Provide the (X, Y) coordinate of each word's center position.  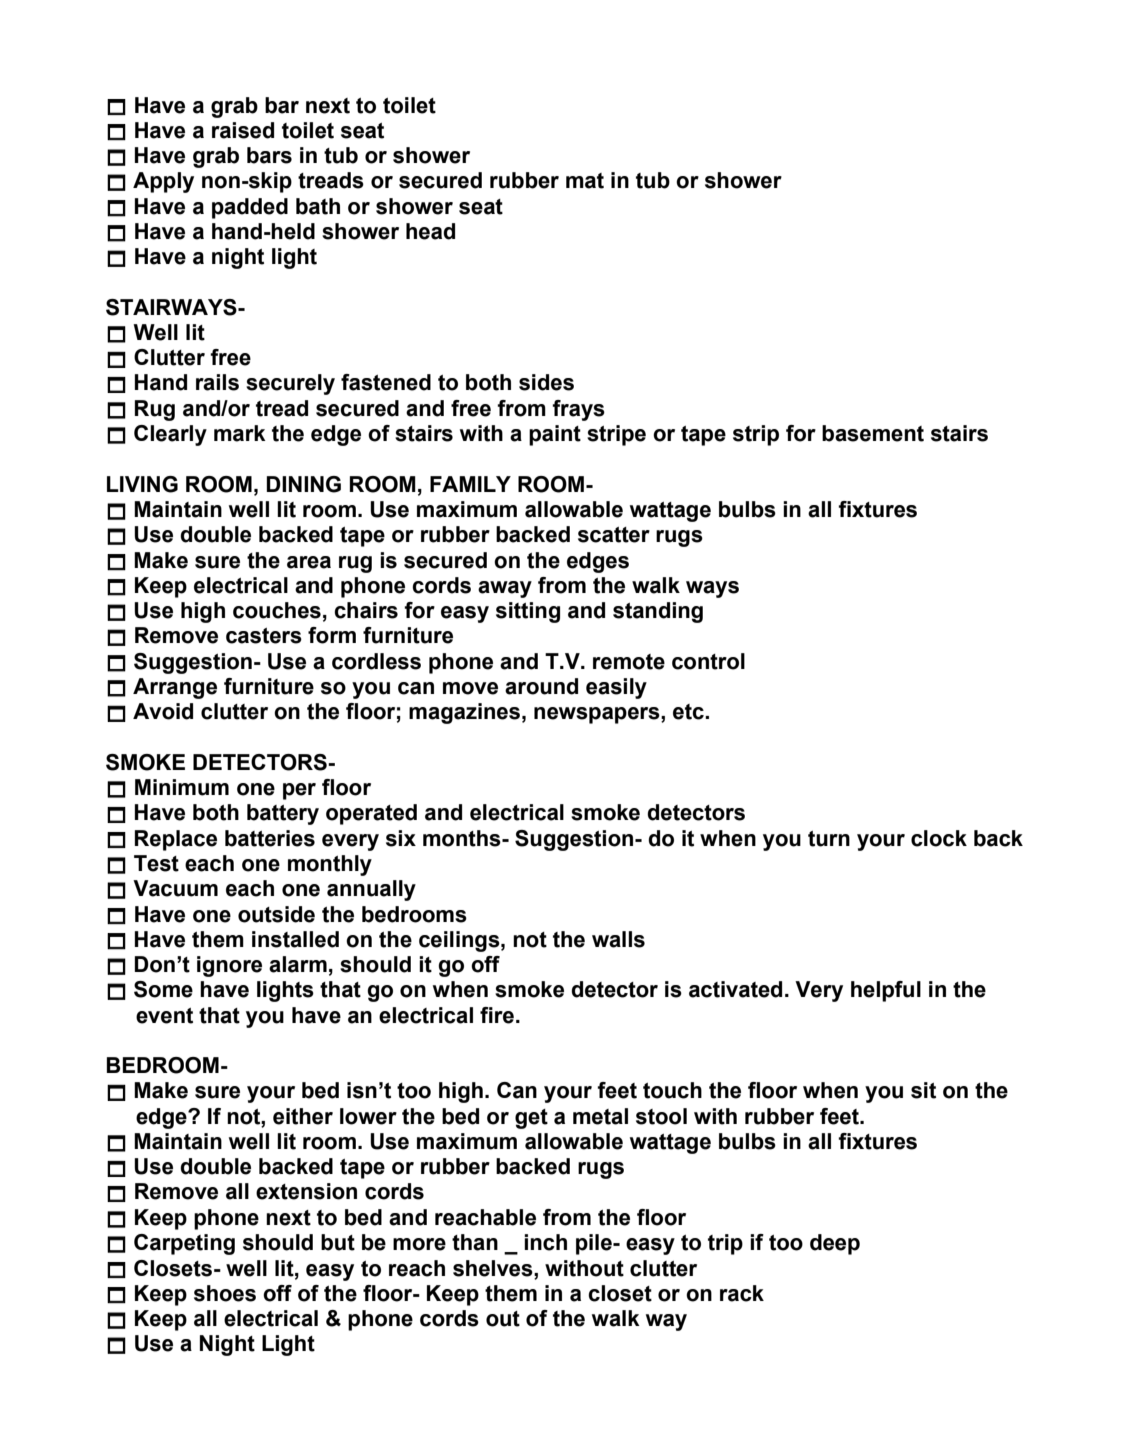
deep (835, 1244)
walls (618, 939)
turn (829, 839)
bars (269, 155)
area (309, 562)
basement (873, 433)
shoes (225, 1293)
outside (276, 914)
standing (658, 612)
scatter (614, 535)
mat (585, 181)
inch (545, 1242)
